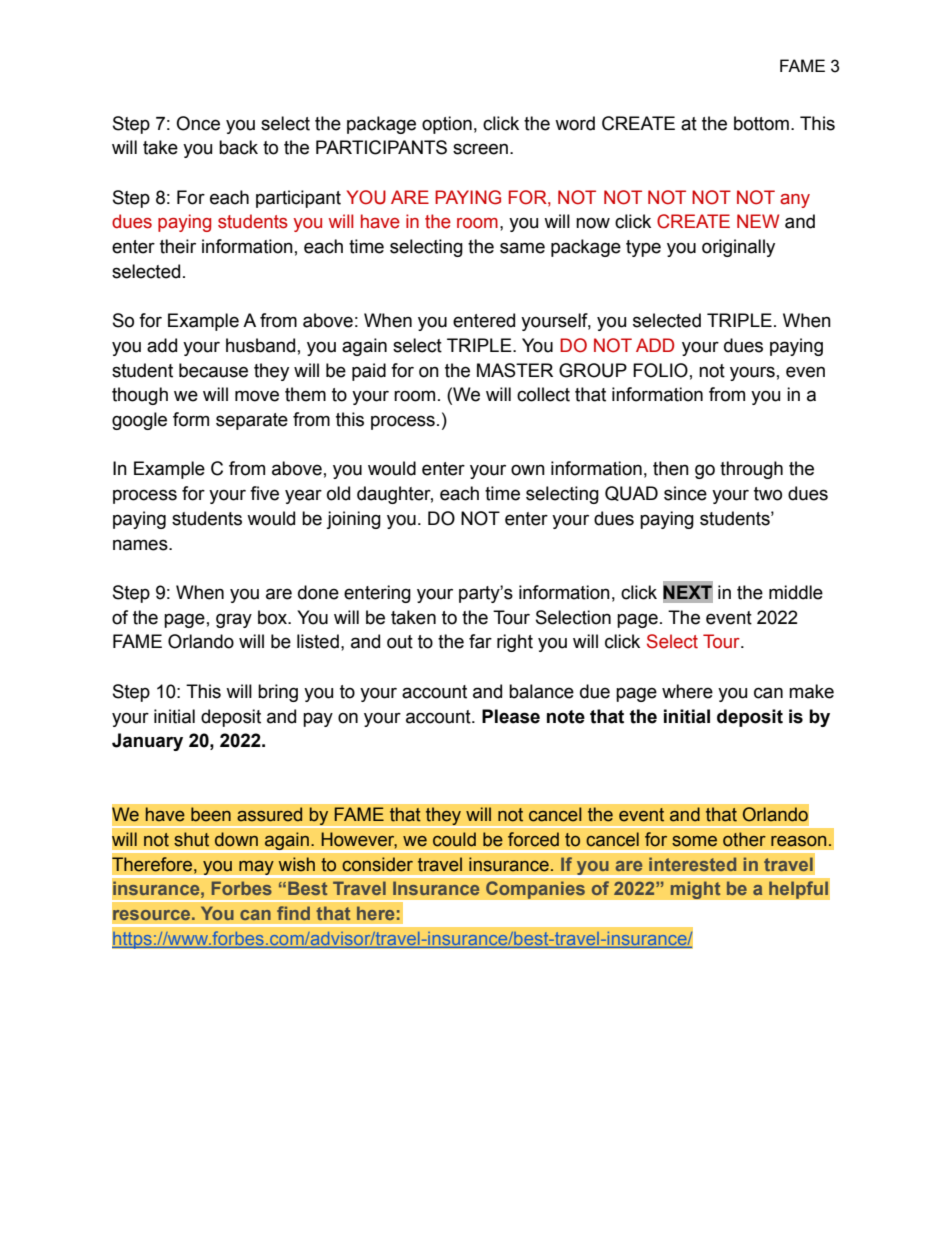 Image resolution: width=952 pixels, height=1233 pixels. Describe the element at coordinates (660, 370) in the image. I see `FOLIO` at that location.
